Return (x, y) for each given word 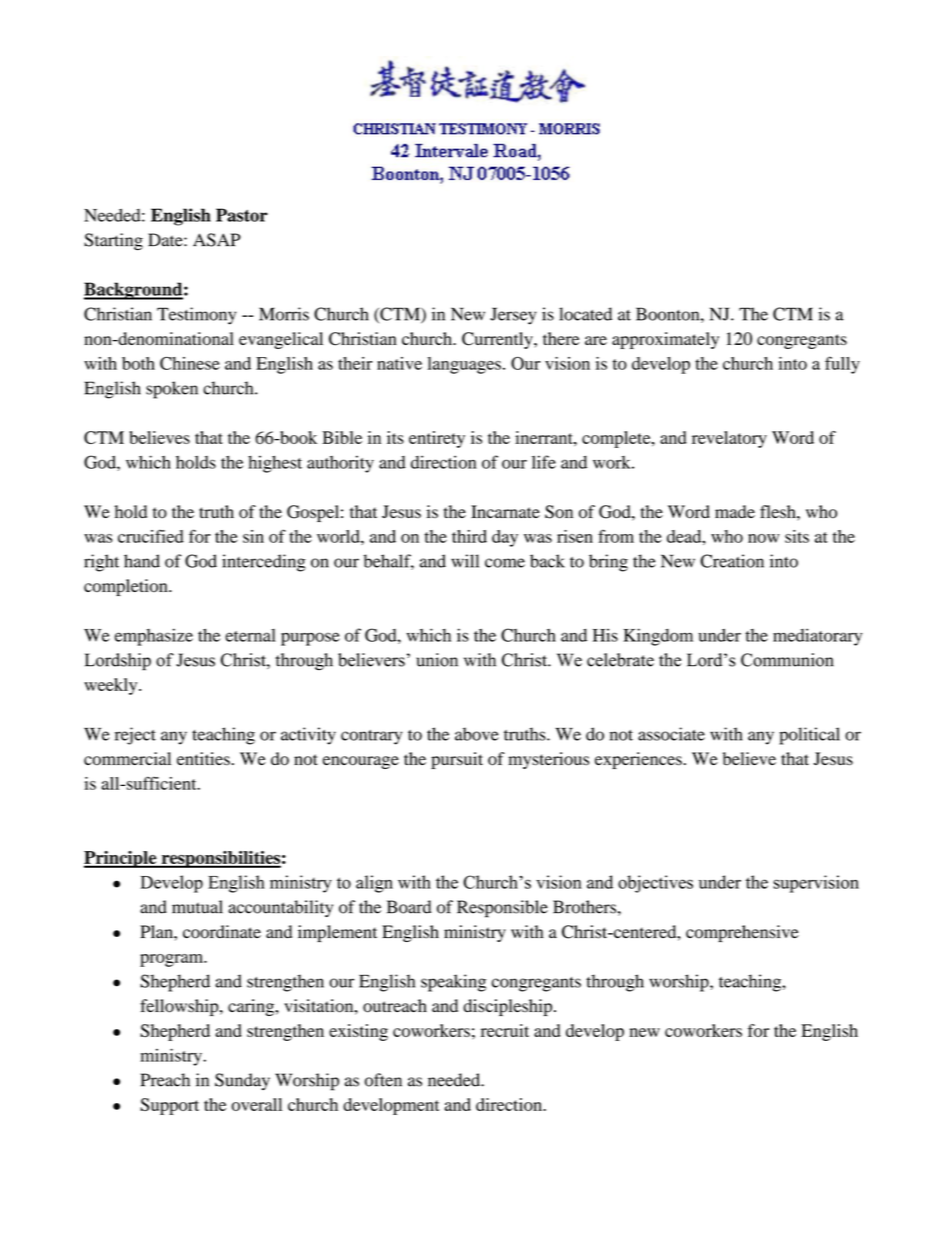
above (477, 734)
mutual (197, 907)
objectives (655, 884)
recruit (505, 1030)
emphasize (154, 637)
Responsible (502, 909)
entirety (437, 439)
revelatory (729, 439)
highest (275, 464)
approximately (665, 340)
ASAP (217, 240)
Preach (165, 1080)
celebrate (620, 660)
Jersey (513, 316)
